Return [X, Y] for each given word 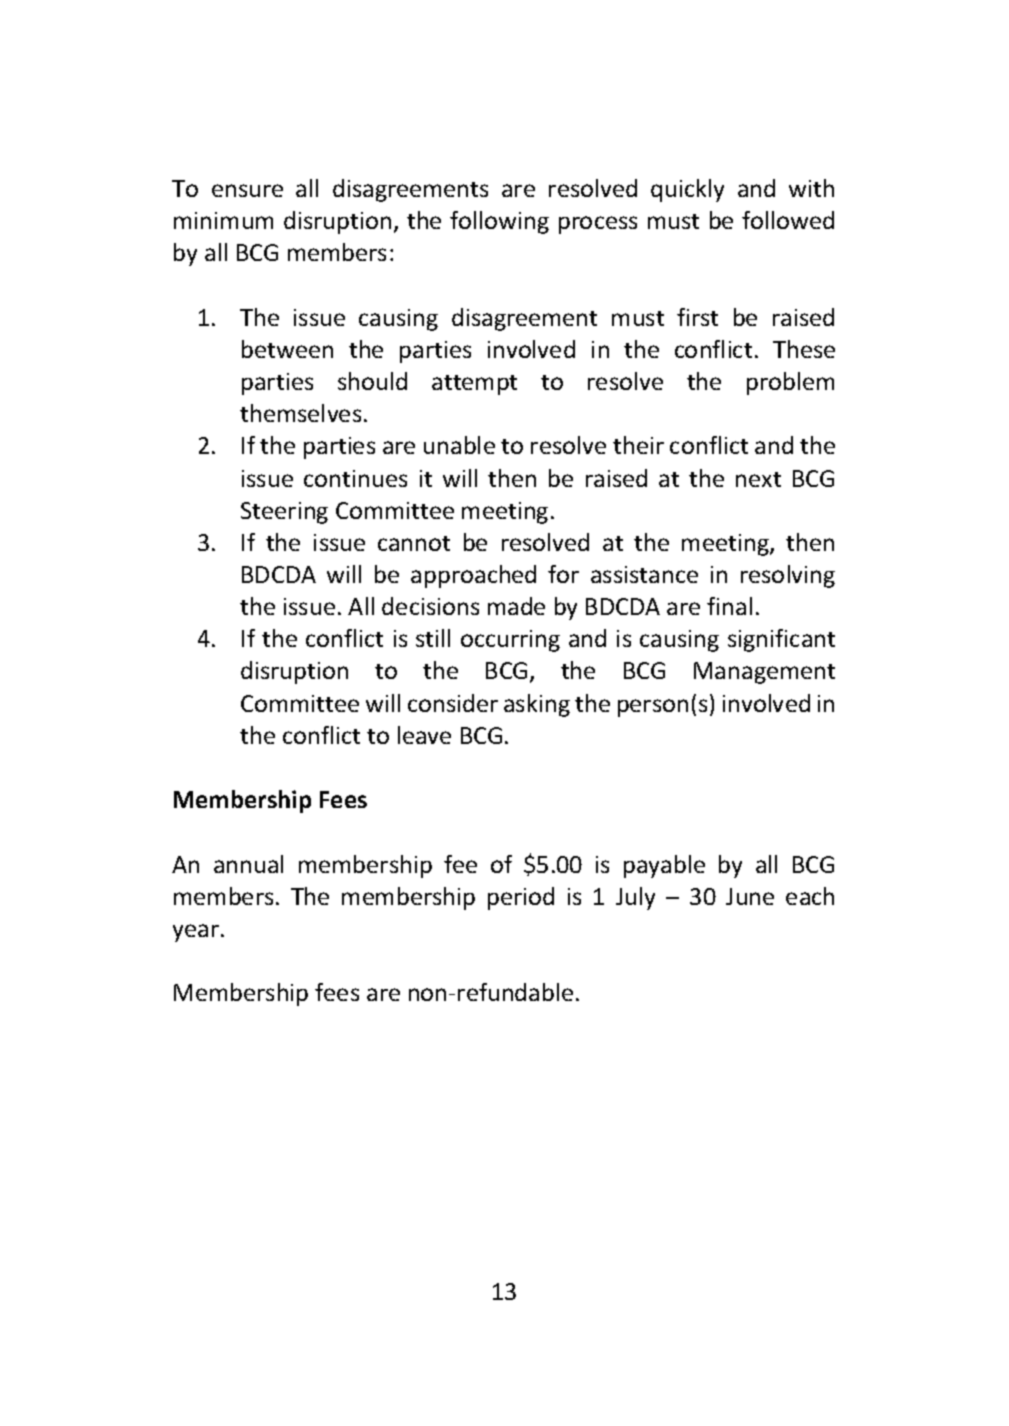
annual [248, 864]
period [521, 898]
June [750, 896]
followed [788, 220]
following [499, 222]
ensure [247, 190]
